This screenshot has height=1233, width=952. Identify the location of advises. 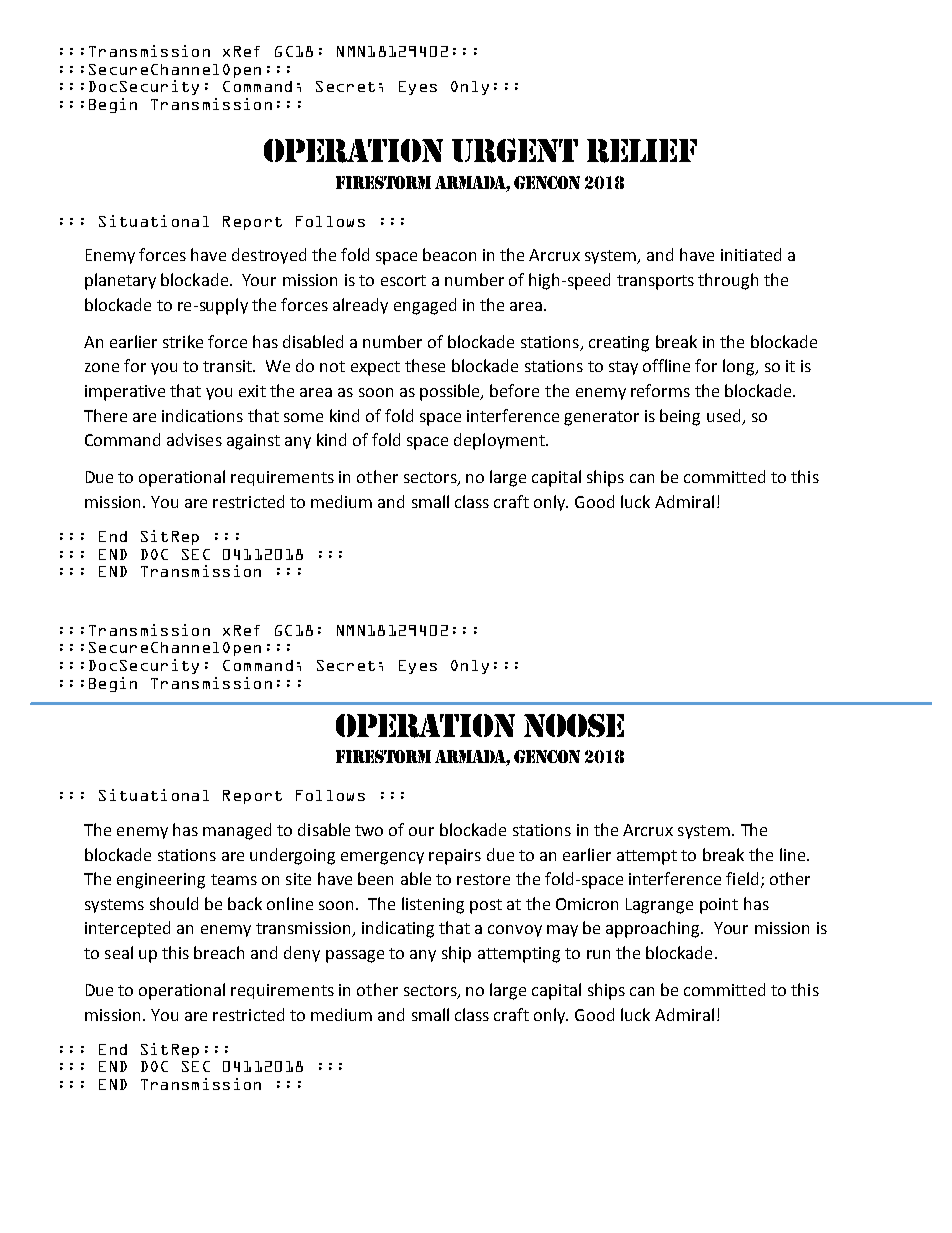
(194, 439).
